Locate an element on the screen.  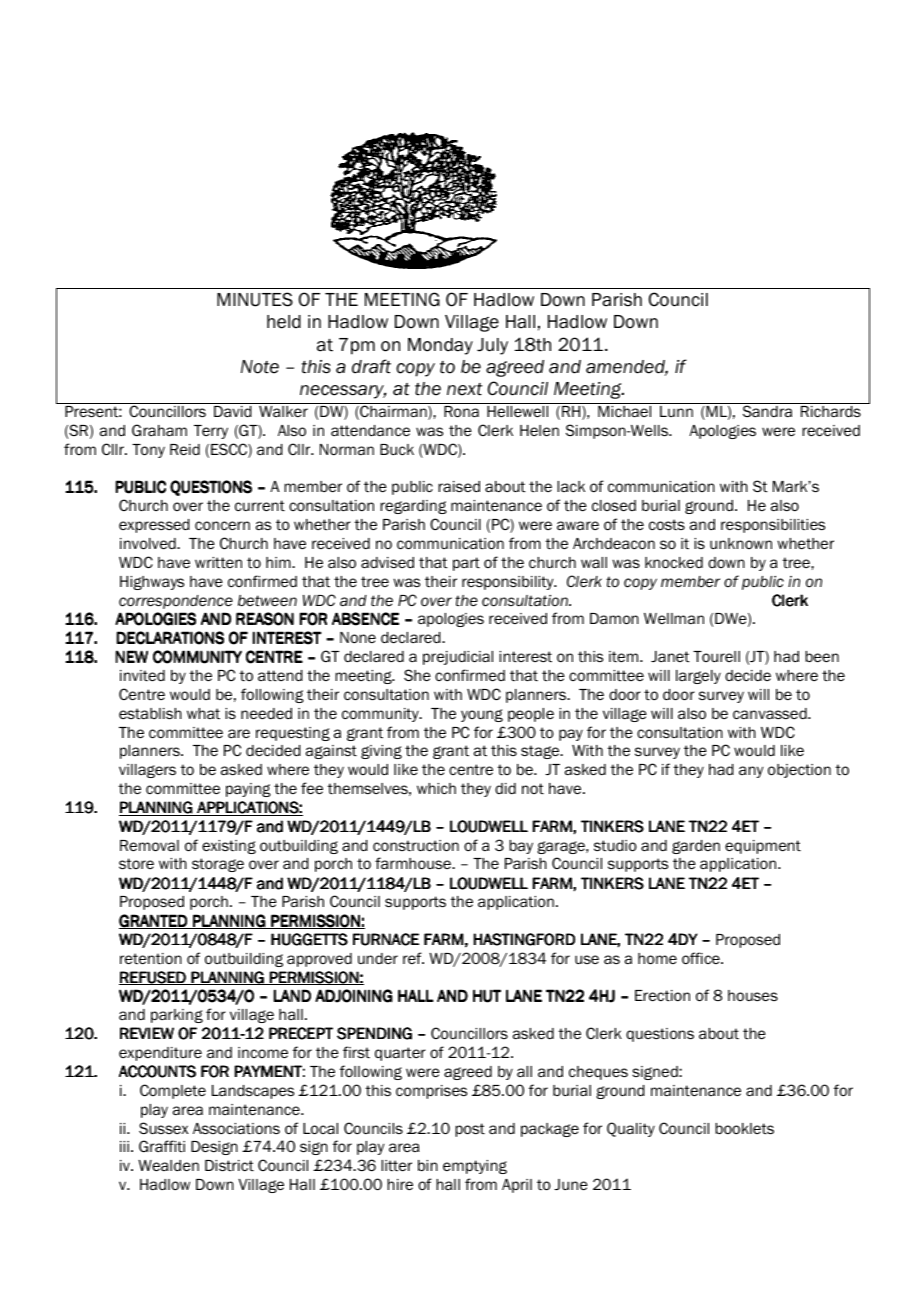
District is located at coordinates (229, 1166).
